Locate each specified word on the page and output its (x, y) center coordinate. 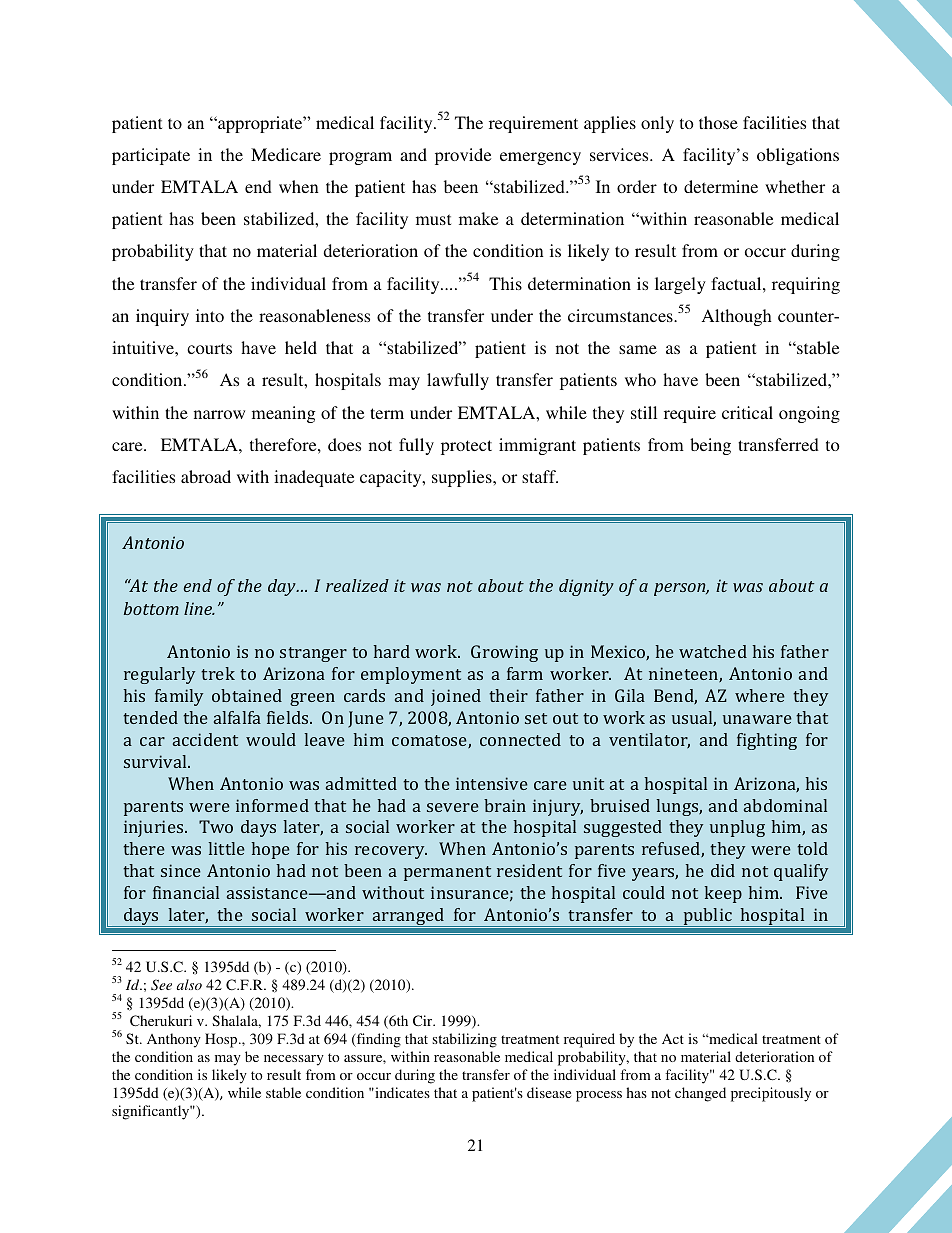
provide (463, 156)
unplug (737, 828)
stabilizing (464, 1040)
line (199, 608)
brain (505, 805)
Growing (504, 653)
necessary (294, 1060)
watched (713, 651)
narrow (219, 414)
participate (151, 156)
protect (466, 447)
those (718, 122)
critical (747, 412)
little (226, 848)
